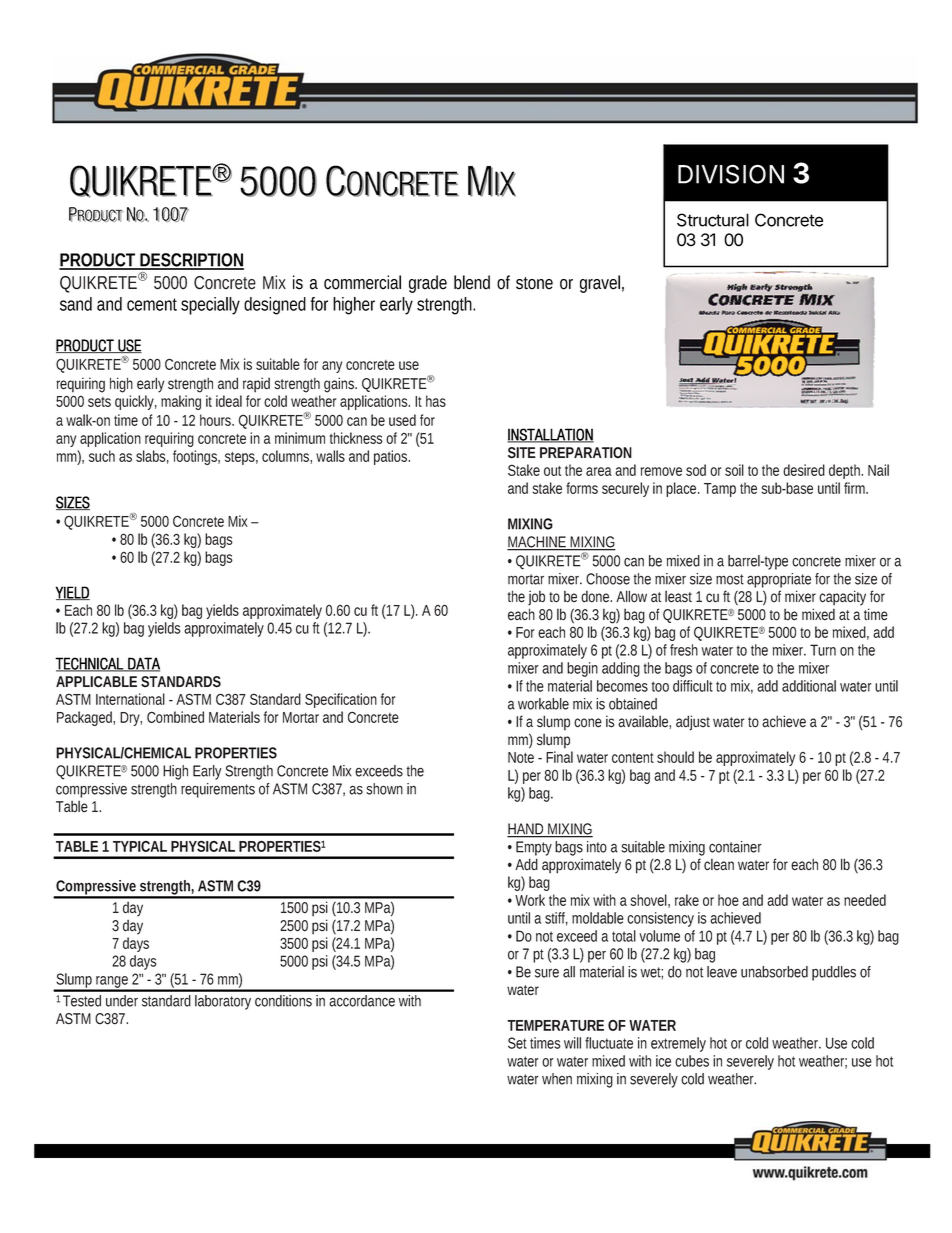 The width and height of the document is (952, 1233). What do you see at coordinates (143, 664) in the document?
I see `DATA` at bounding box center [143, 664].
